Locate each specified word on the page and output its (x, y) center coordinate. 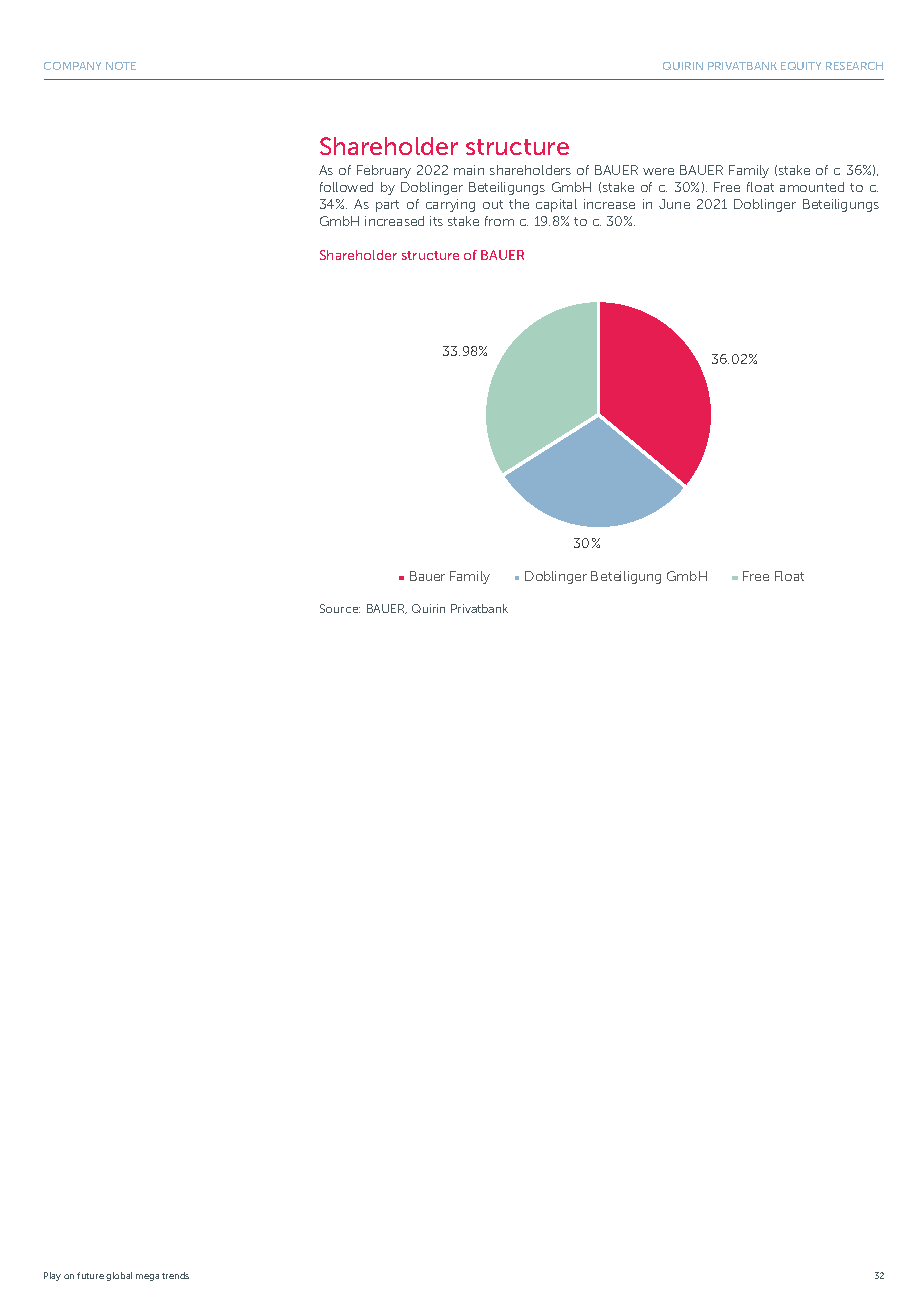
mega (147, 1277)
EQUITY (801, 66)
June (674, 204)
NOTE (121, 66)
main (469, 170)
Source (340, 608)
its (436, 221)
